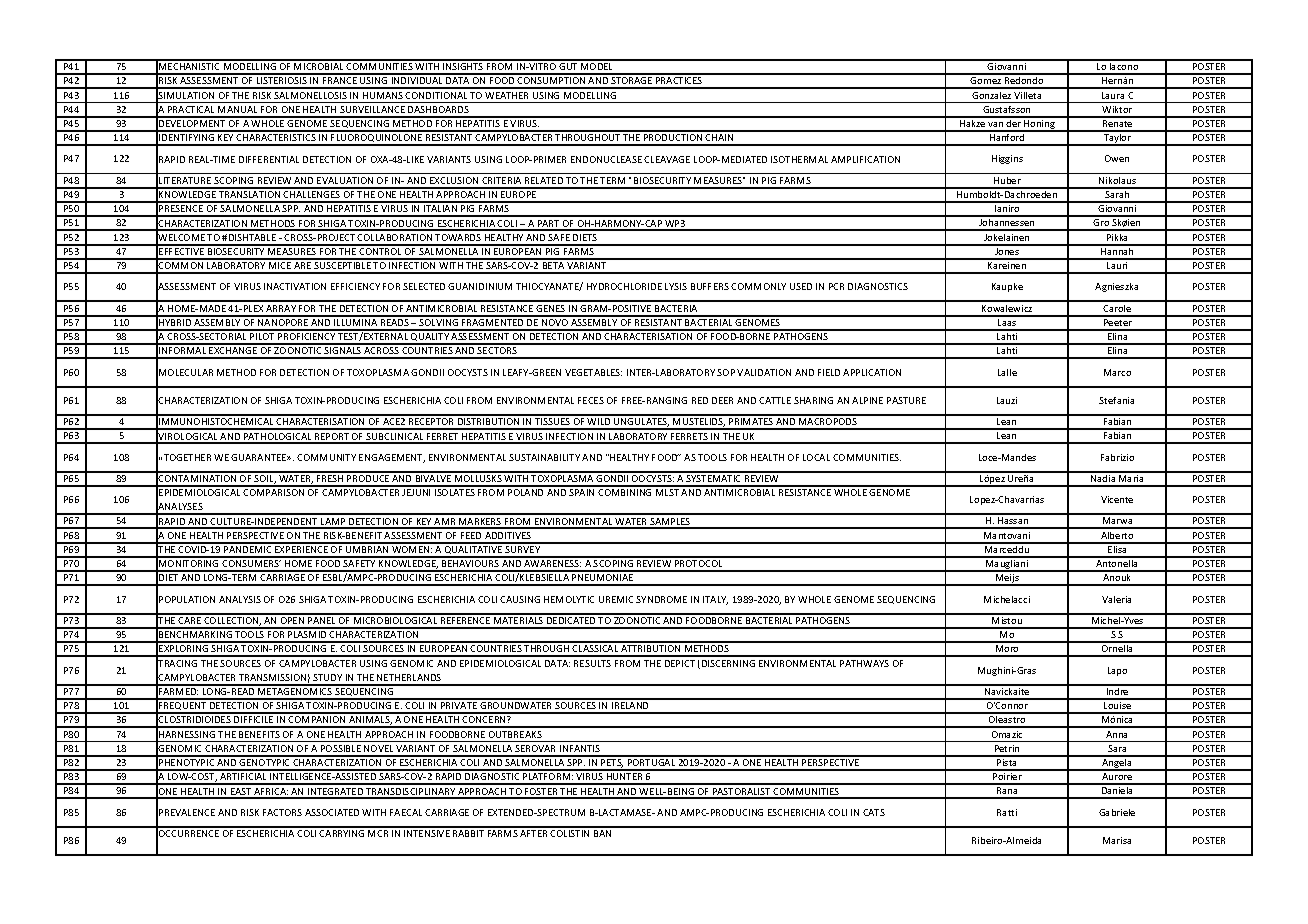 The height and width of the document is (924, 1308). Describe the element at coordinates (295, 286) in the document. I see `INACTIVATION` at that location.
